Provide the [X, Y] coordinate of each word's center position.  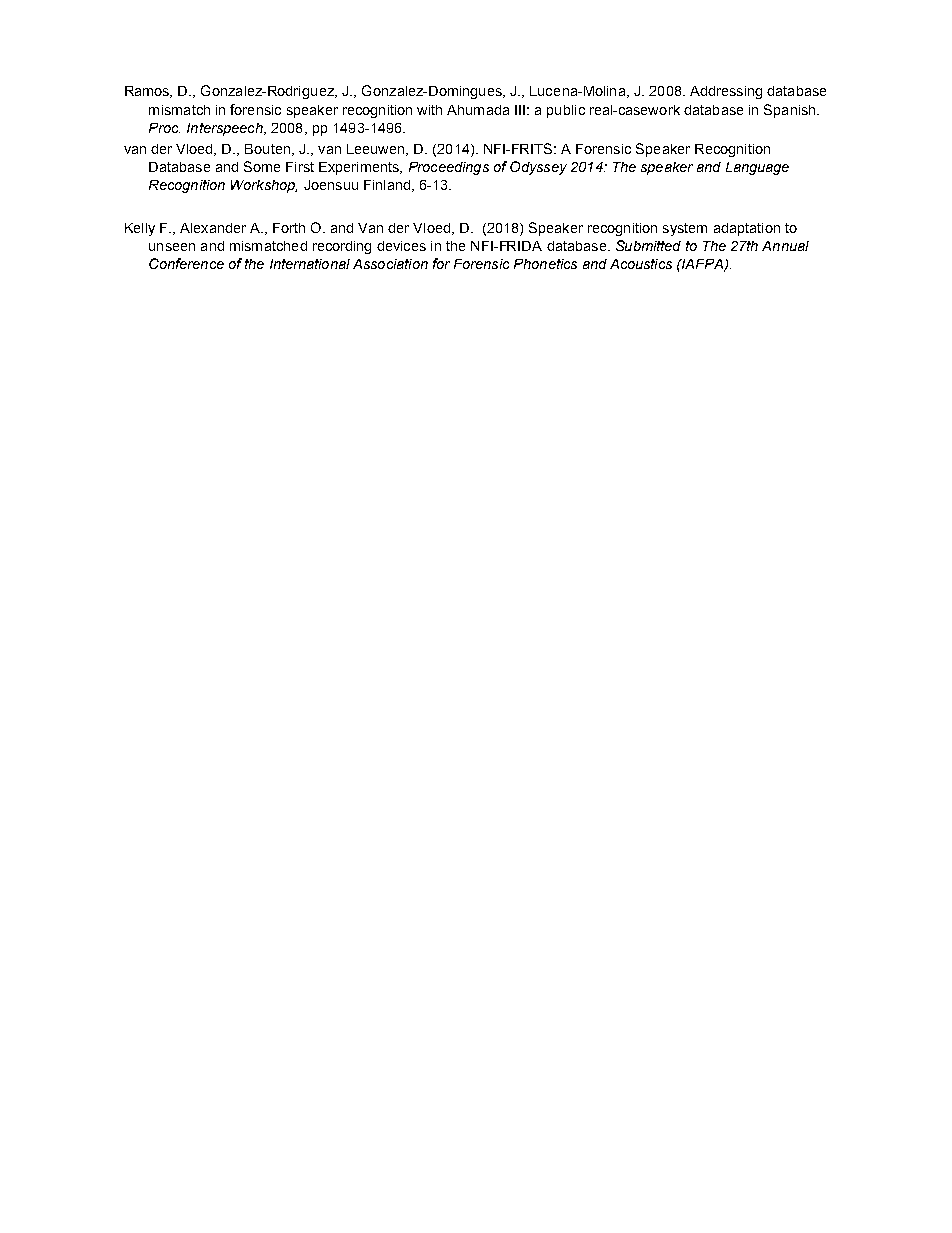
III [520, 110]
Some [262, 166]
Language [757, 168]
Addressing [726, 92]
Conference [186, 263]
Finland [387, 185]
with [429, 110]
